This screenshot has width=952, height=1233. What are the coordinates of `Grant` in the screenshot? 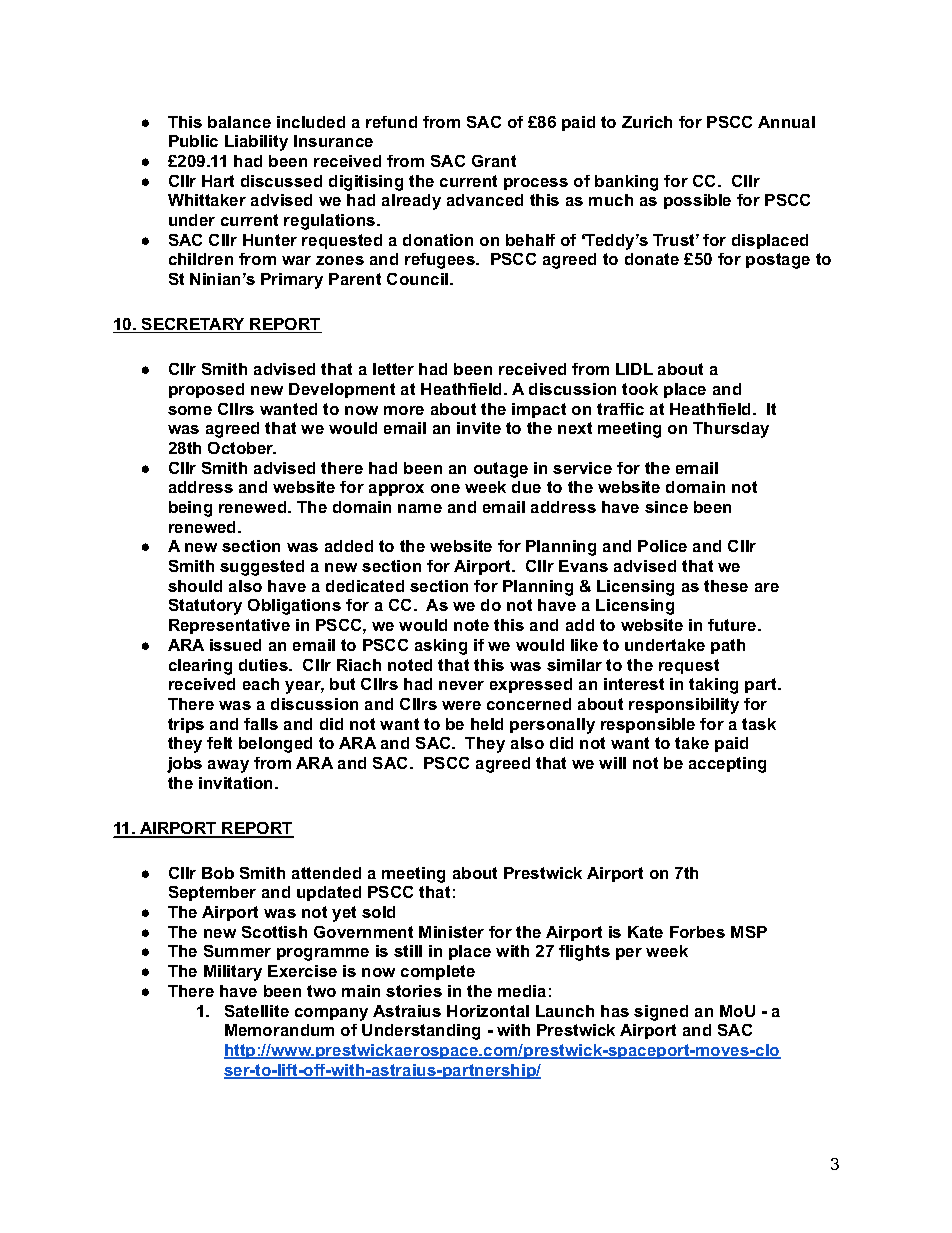 It's located at (494, 161).
